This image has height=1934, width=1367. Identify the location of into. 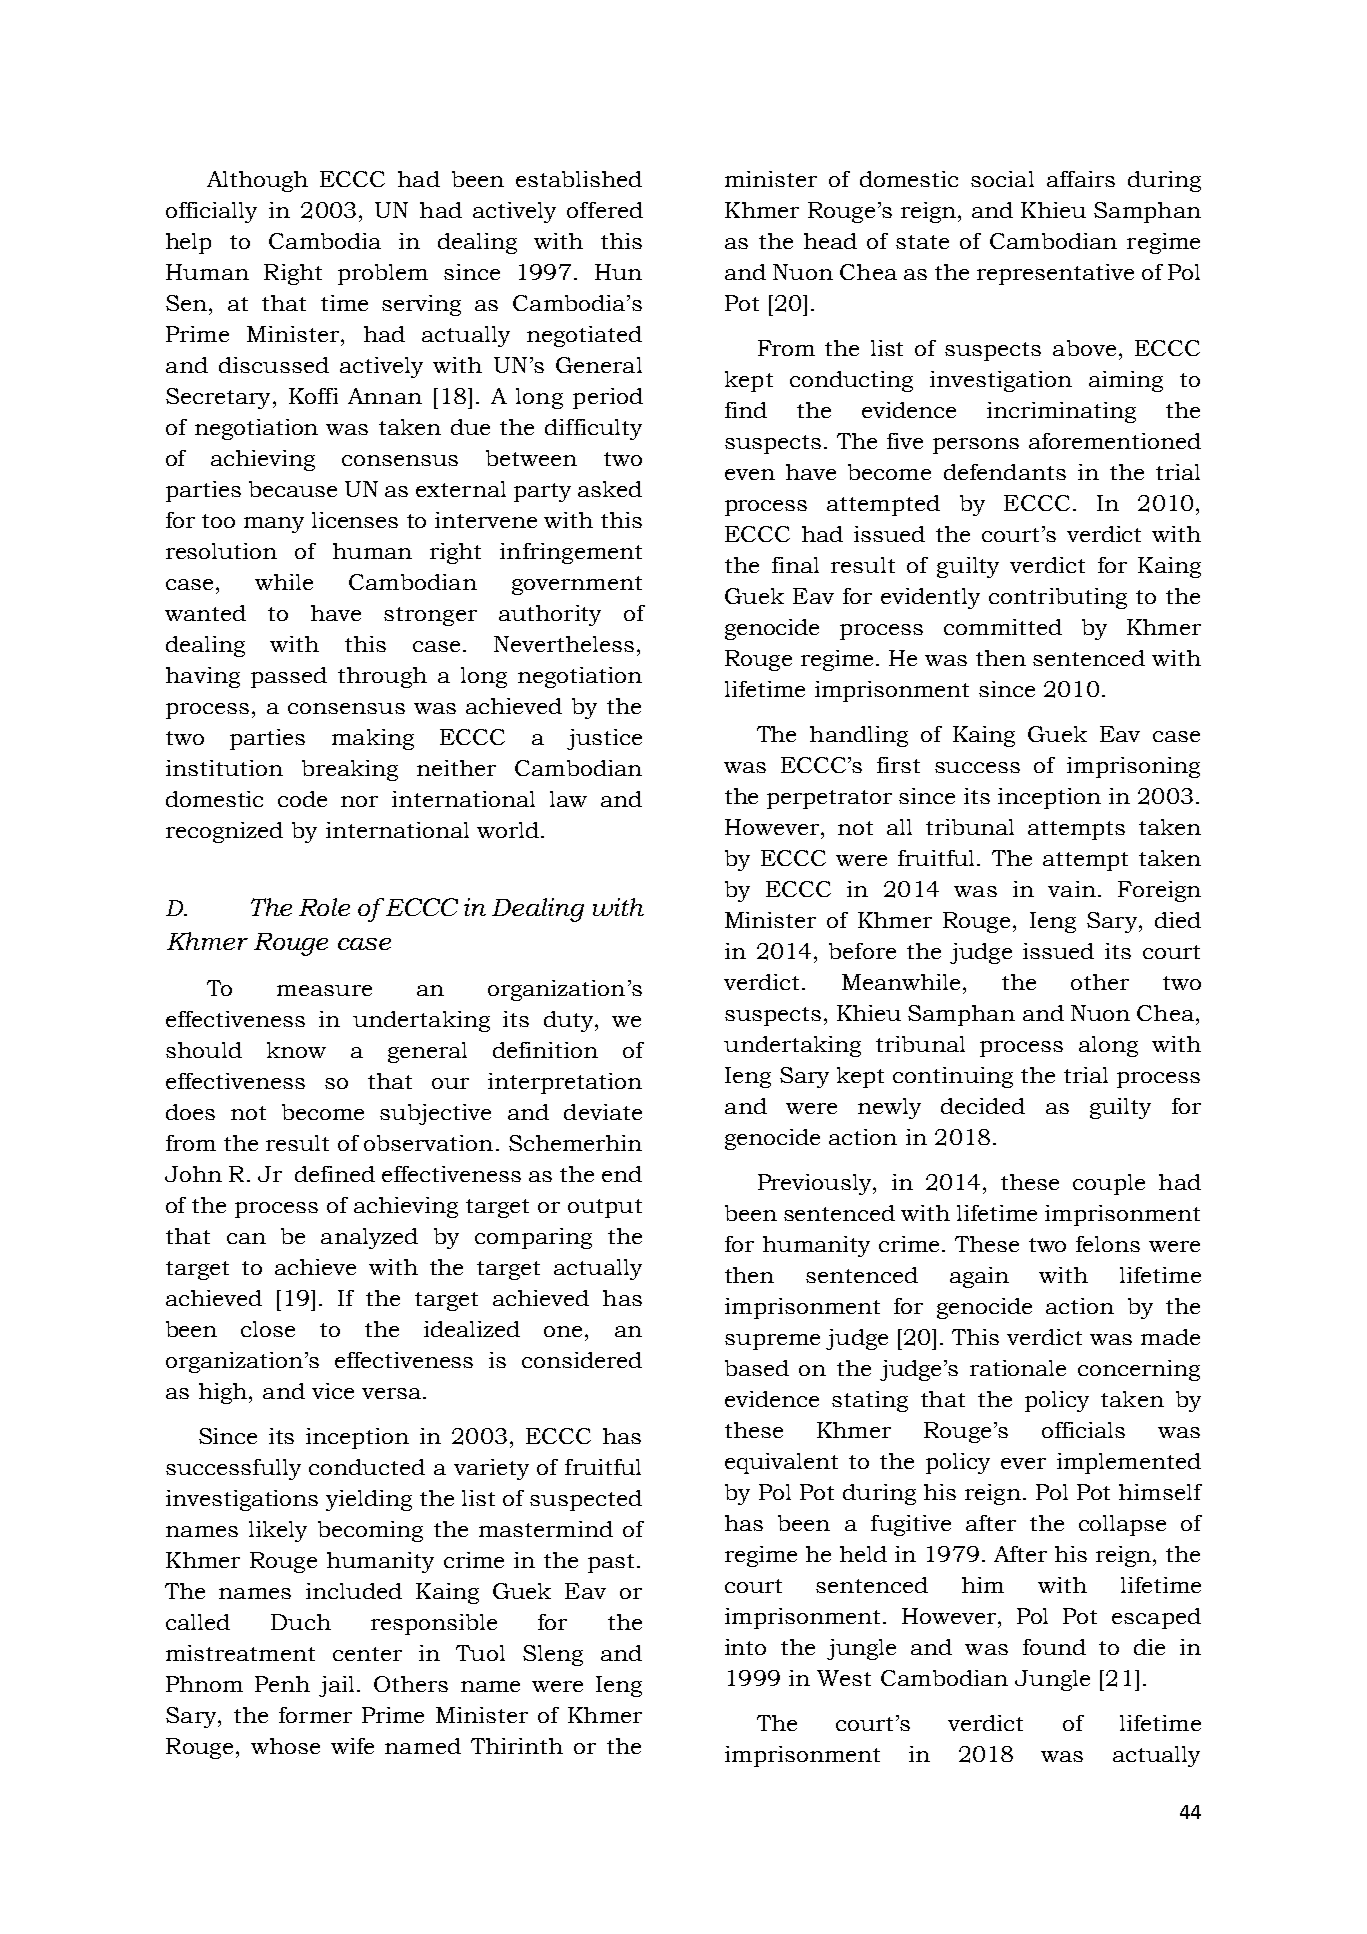
(745, 1647).
